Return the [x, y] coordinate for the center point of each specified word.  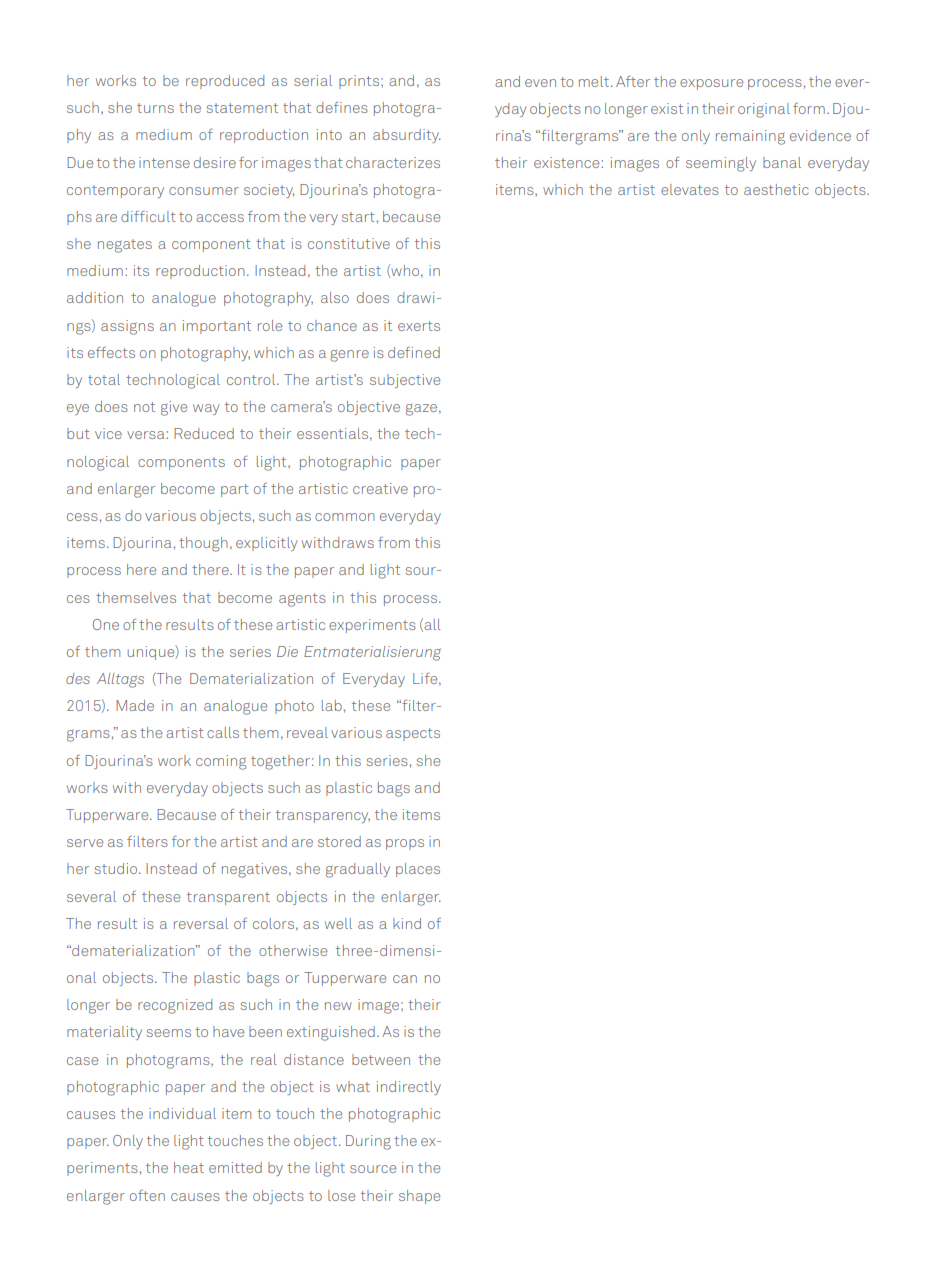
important [217, 327]
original [764, 110]
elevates [690, 189]
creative [380, 488]
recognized [175, 1006]
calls [223, 732]
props [405, 844]
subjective [405, 381]
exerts [419, 326]
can [405, 979]
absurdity [407, 136]
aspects [413, 734]
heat [189, 1167]
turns [155, 108]
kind [407, 923]
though [203, 544]
